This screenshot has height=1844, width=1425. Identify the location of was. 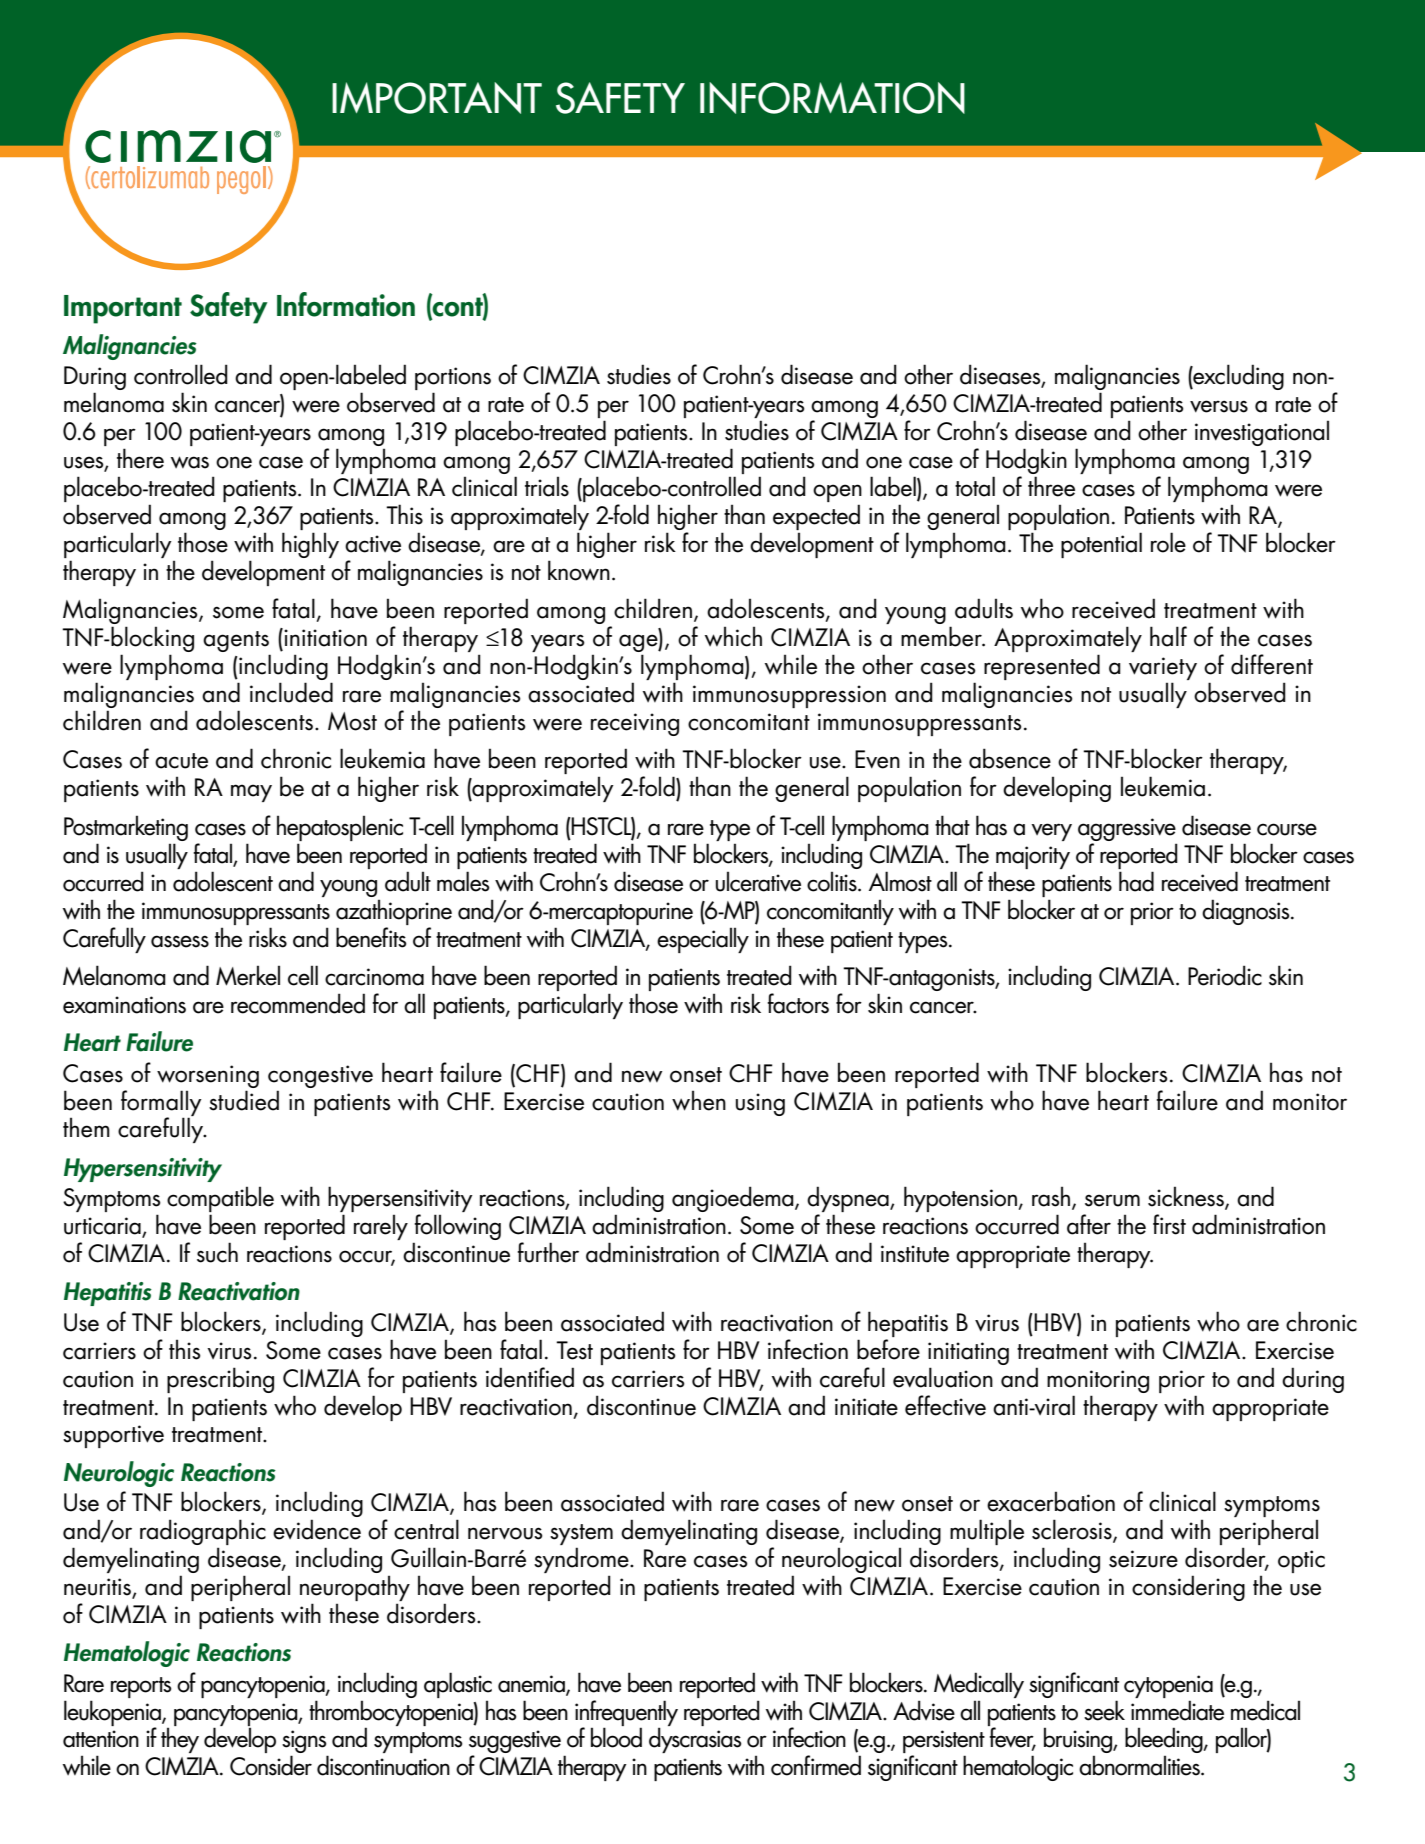
(190, 462).
